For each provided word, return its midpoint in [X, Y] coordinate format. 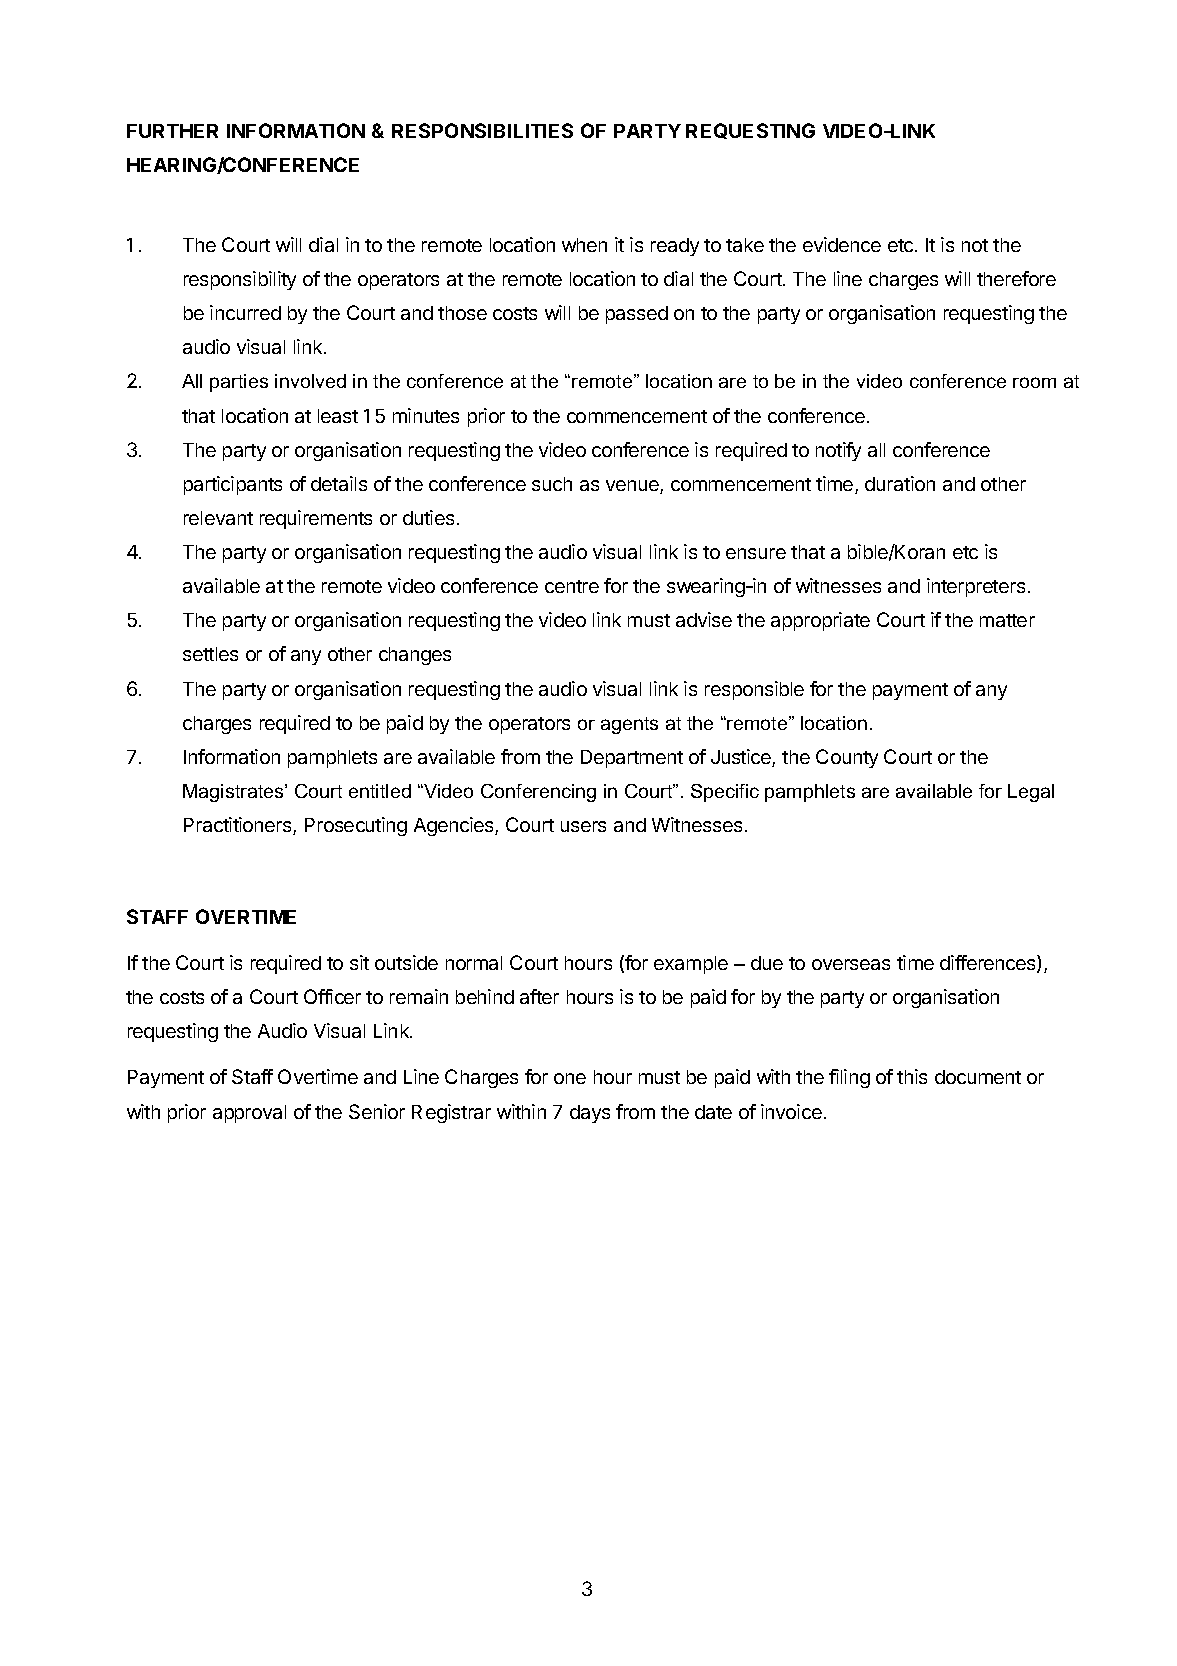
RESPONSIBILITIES [482, 130]
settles [210, 654]
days [590, 1114]
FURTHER [172, 131]
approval [249, 1114]
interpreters [976, 587]
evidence [842, 244]
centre [572, 586]
